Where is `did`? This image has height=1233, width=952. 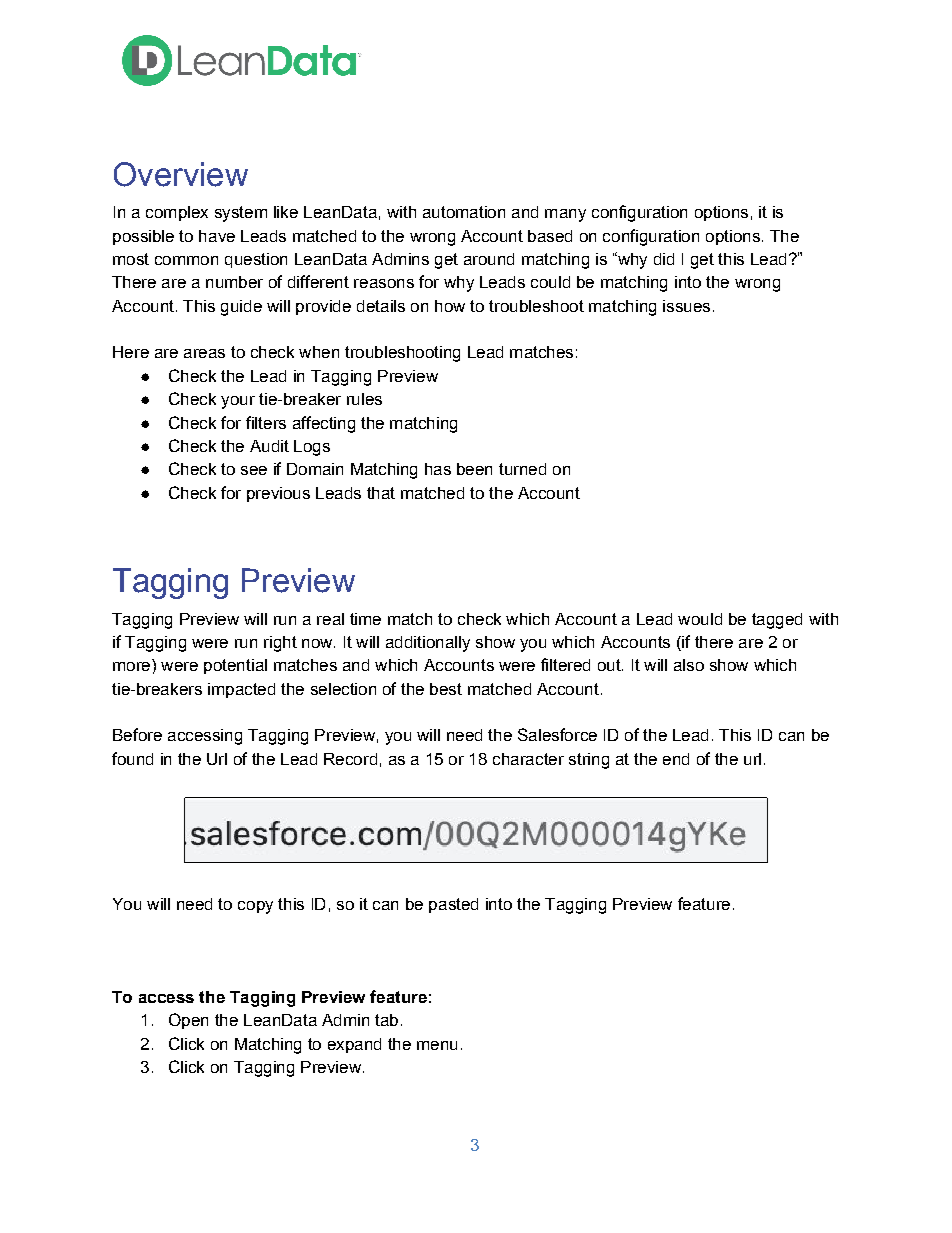
did is located at coordinates (664, 259).
